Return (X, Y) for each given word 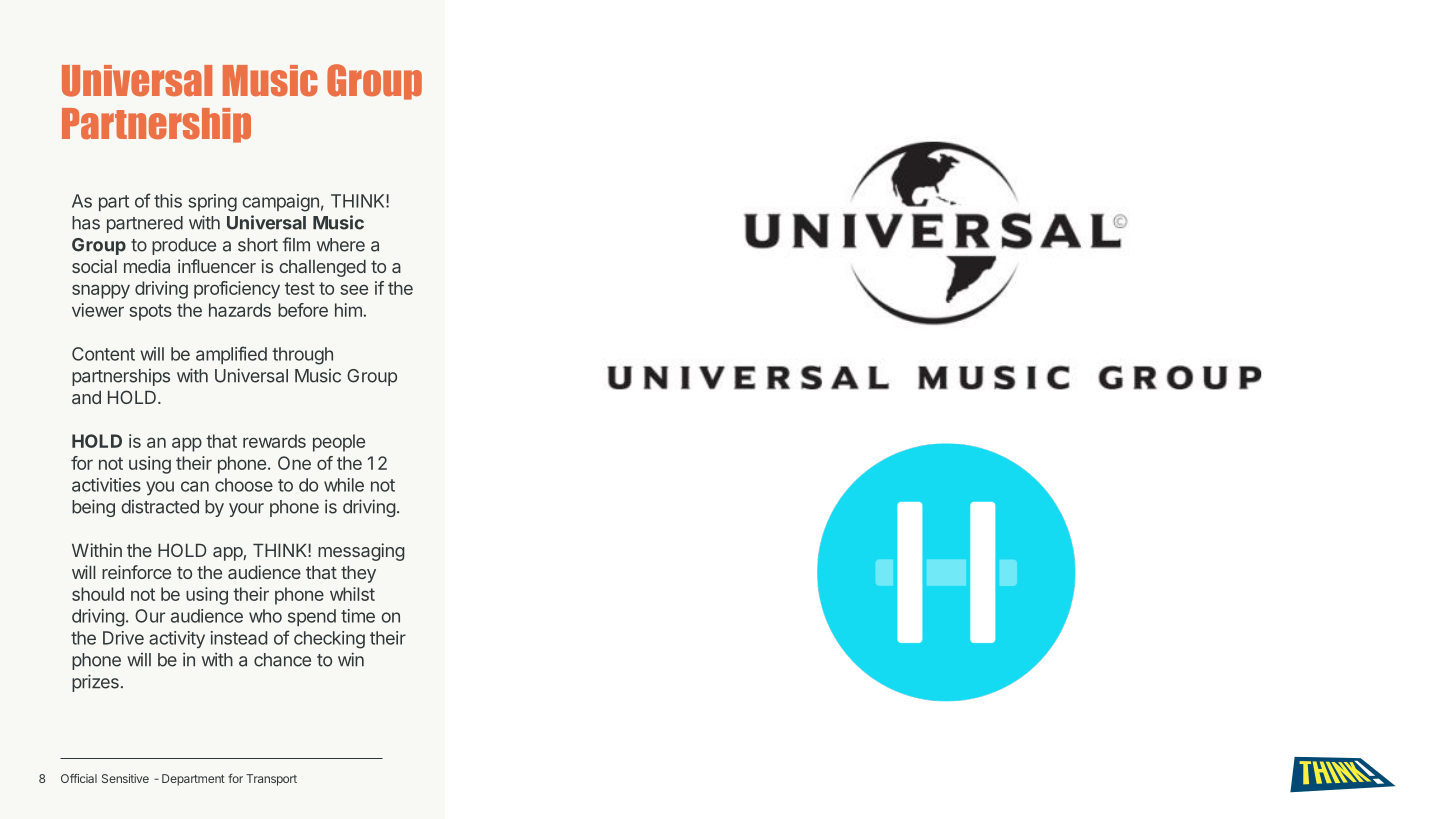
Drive (123, 638)
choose (244, 485)
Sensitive (125, 778)
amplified (231, 355)
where (341, 245)
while (344, 485)
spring (212, 203)
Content (103, 354)
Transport (271, 780)
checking (329, 640)
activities (106, 485)
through (302, 356)
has (86, 223)
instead (239, 638)
